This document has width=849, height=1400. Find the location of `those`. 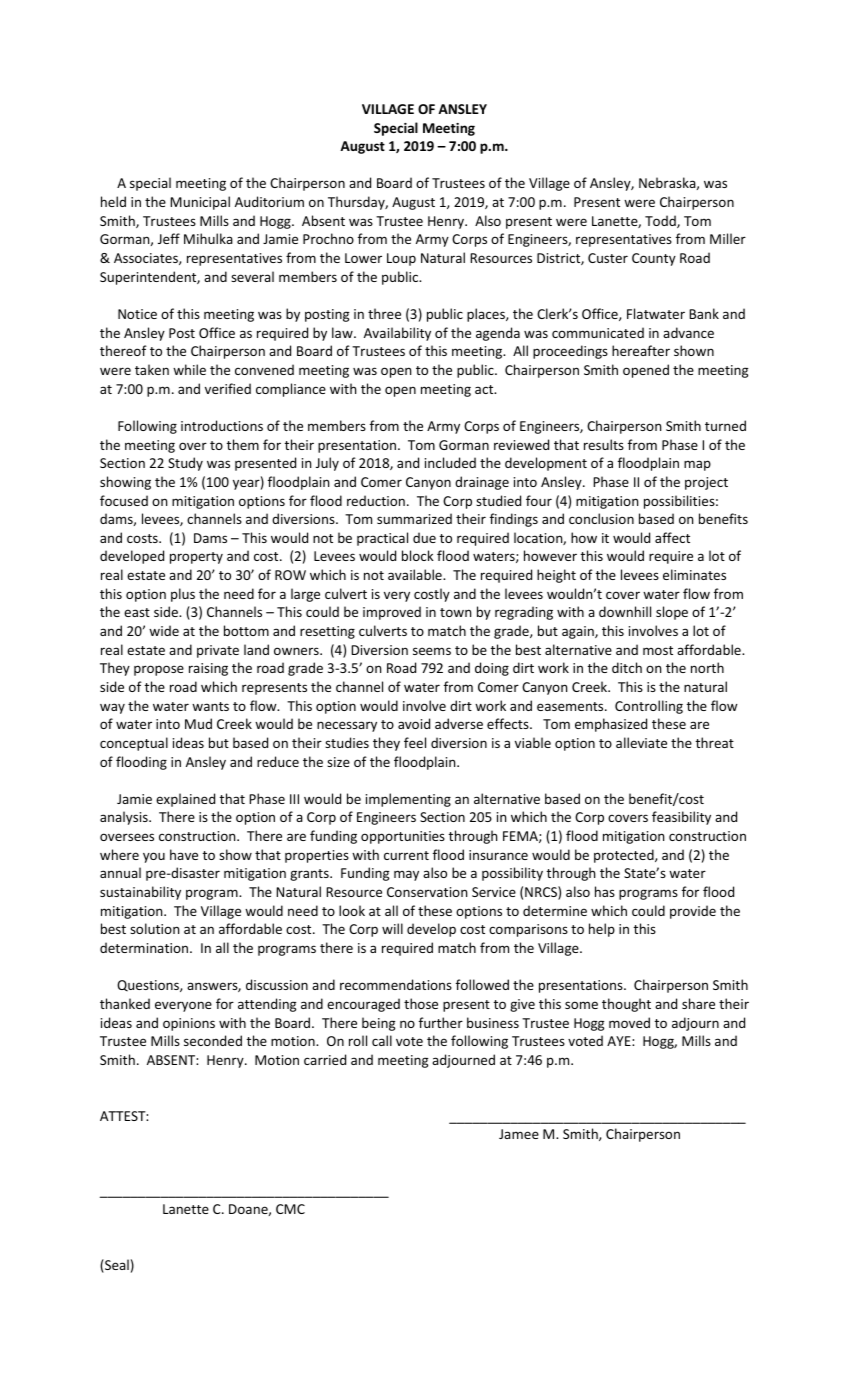

those is located at coordinates (421, 1003).
